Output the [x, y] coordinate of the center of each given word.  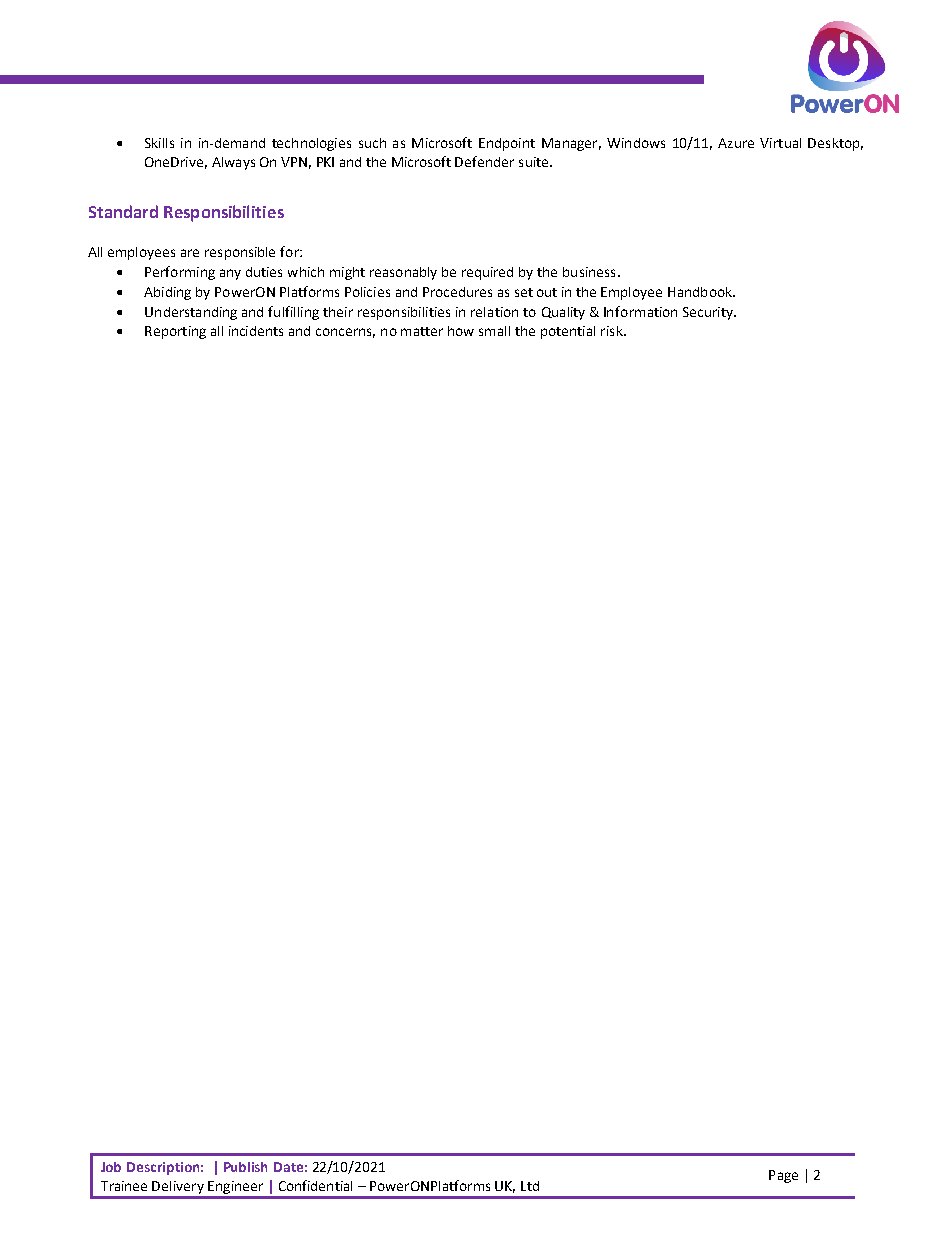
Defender [484, 161]
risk [613, 331]
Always [233, 163]
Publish [245, 1167]
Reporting [175, 332]
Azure [736, 143]
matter [422, 331]
